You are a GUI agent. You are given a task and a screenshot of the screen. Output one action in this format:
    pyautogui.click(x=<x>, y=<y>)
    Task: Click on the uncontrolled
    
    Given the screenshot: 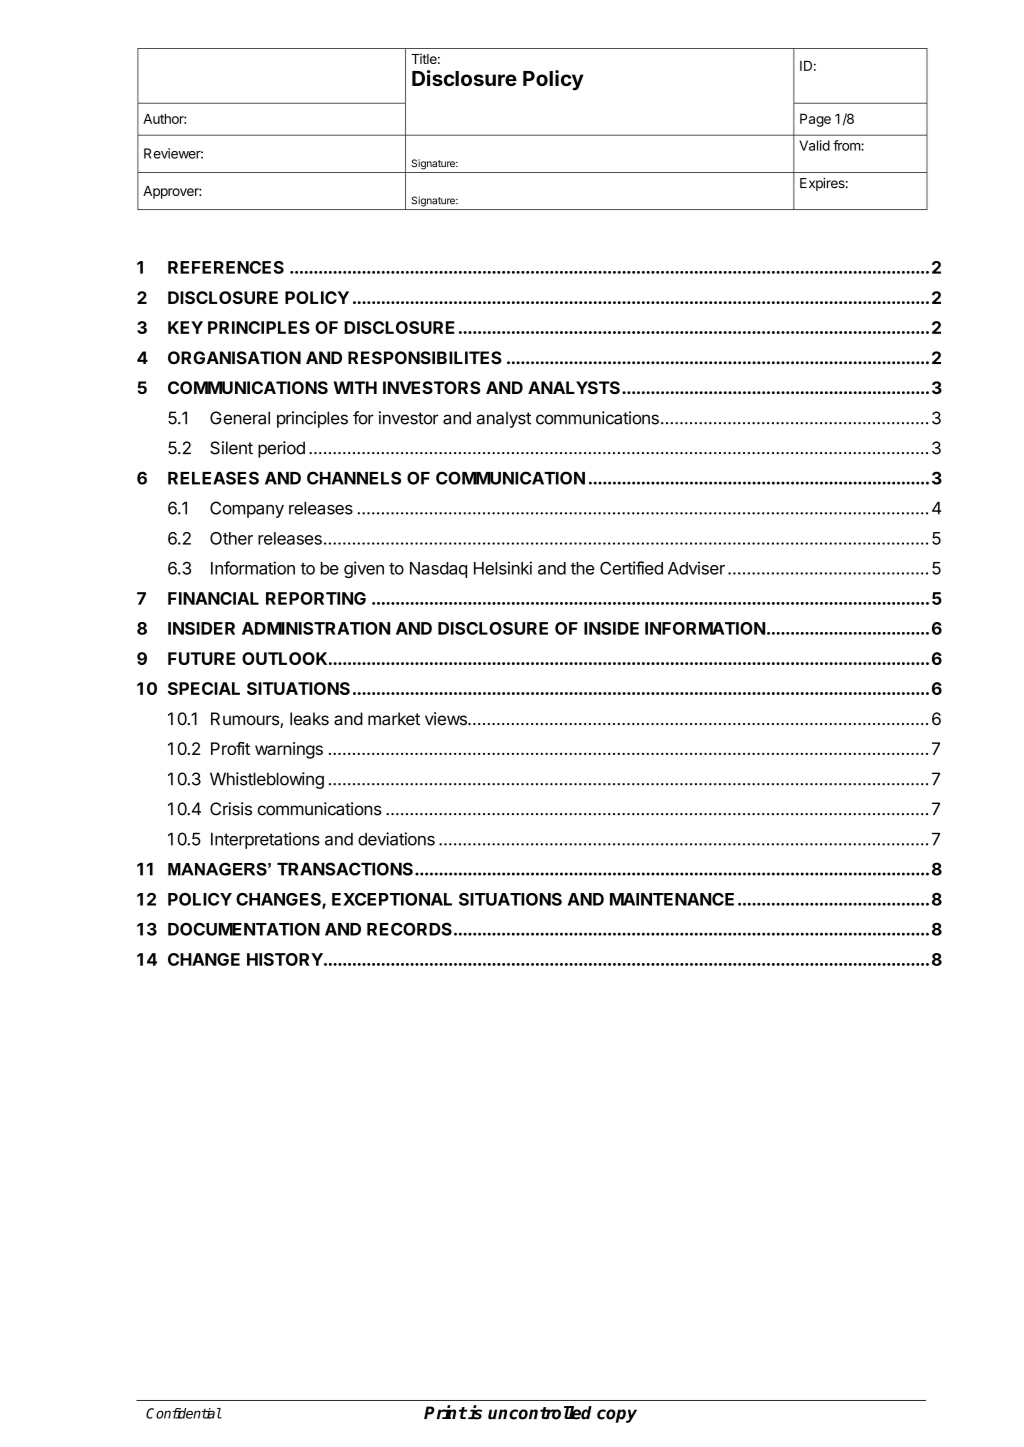 What is the action you would take?
    pyautogui.click(x=540, y=1413)
